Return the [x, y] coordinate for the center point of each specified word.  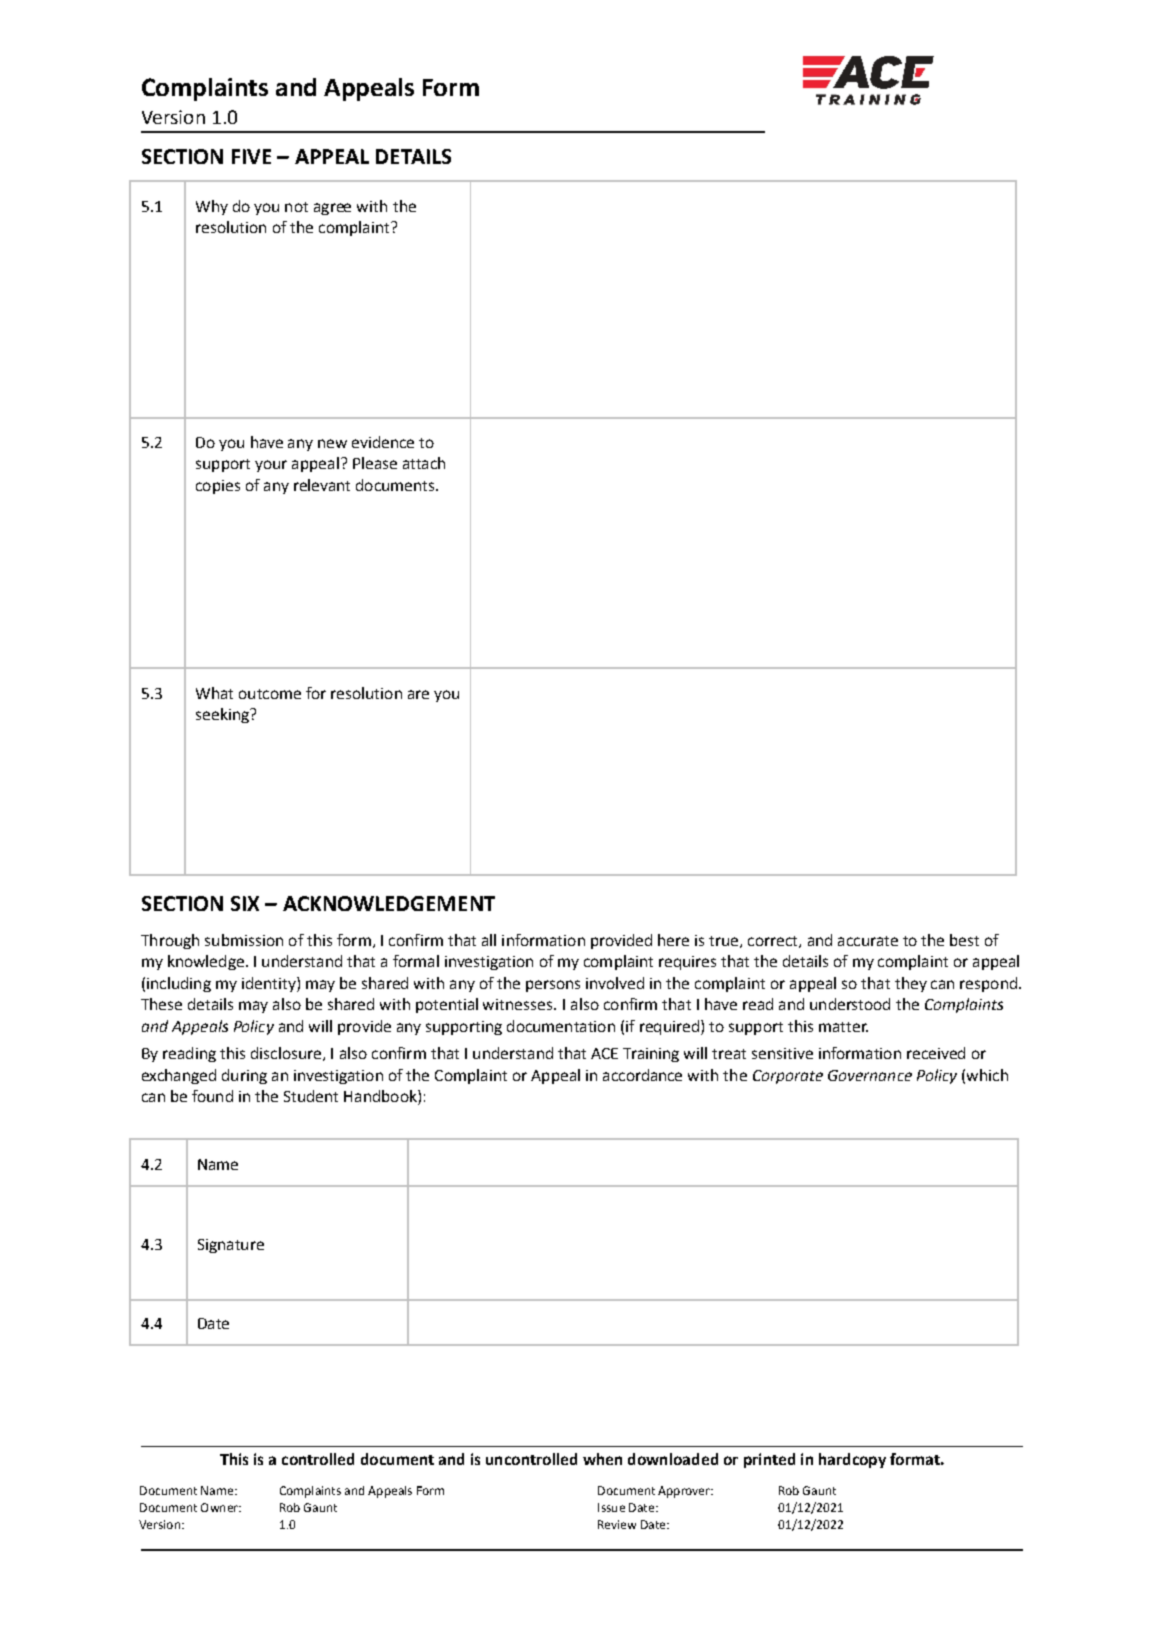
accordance [642, 1075]
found [212, 1096]
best [964, 940]
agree [332, 209]
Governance [870, 1075]
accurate [868, 941]
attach [424, 463]
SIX [245, 903]
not [296, 207]
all [489, 940]
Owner [220, 1507]
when [602, 1459]
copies [218, 487]
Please [375, 463]
